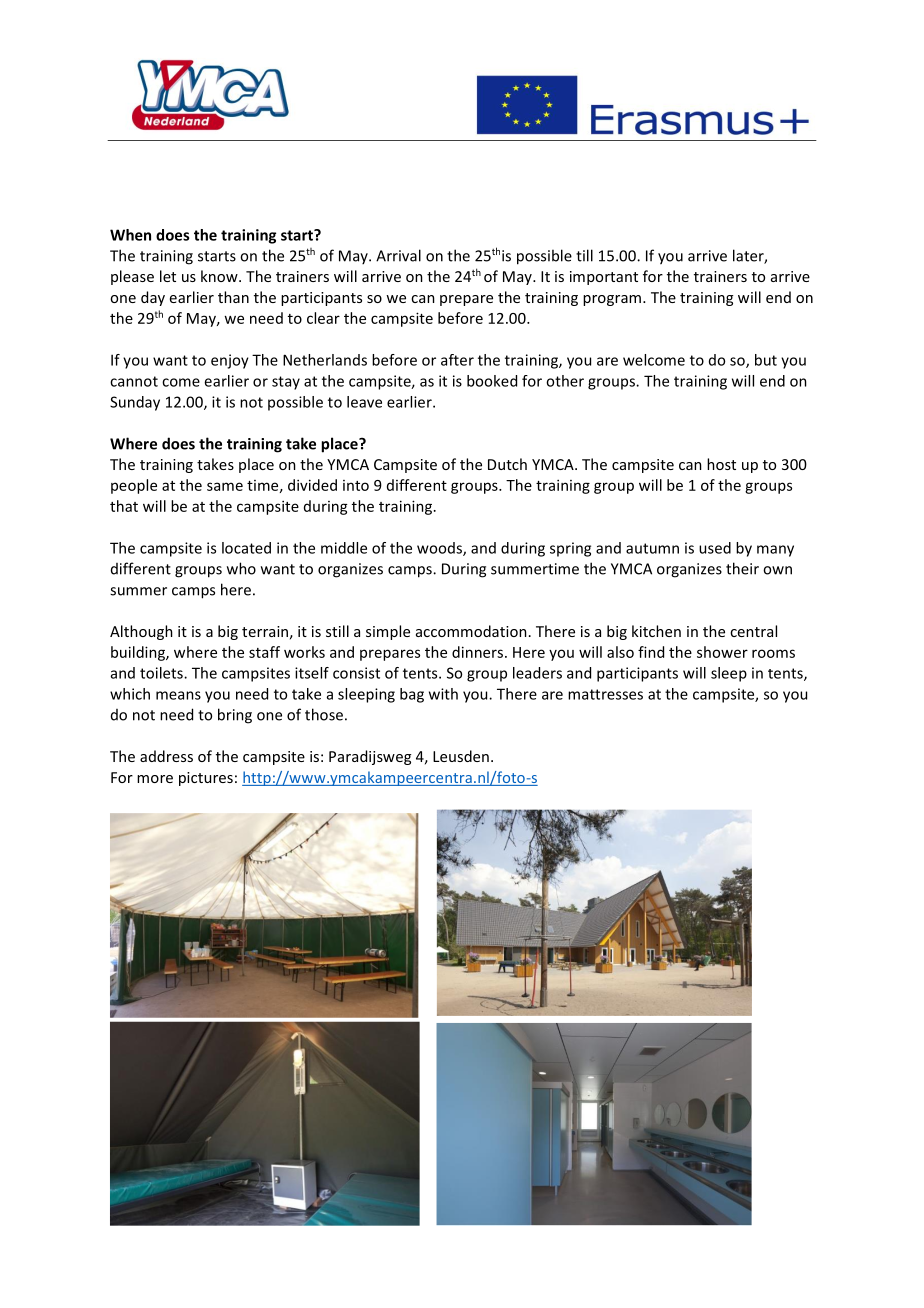 The image size is (924, 1308). What do you see at coordinates (162, 673) in the page?
I see `toilets` at bounding box center [162, 673].
